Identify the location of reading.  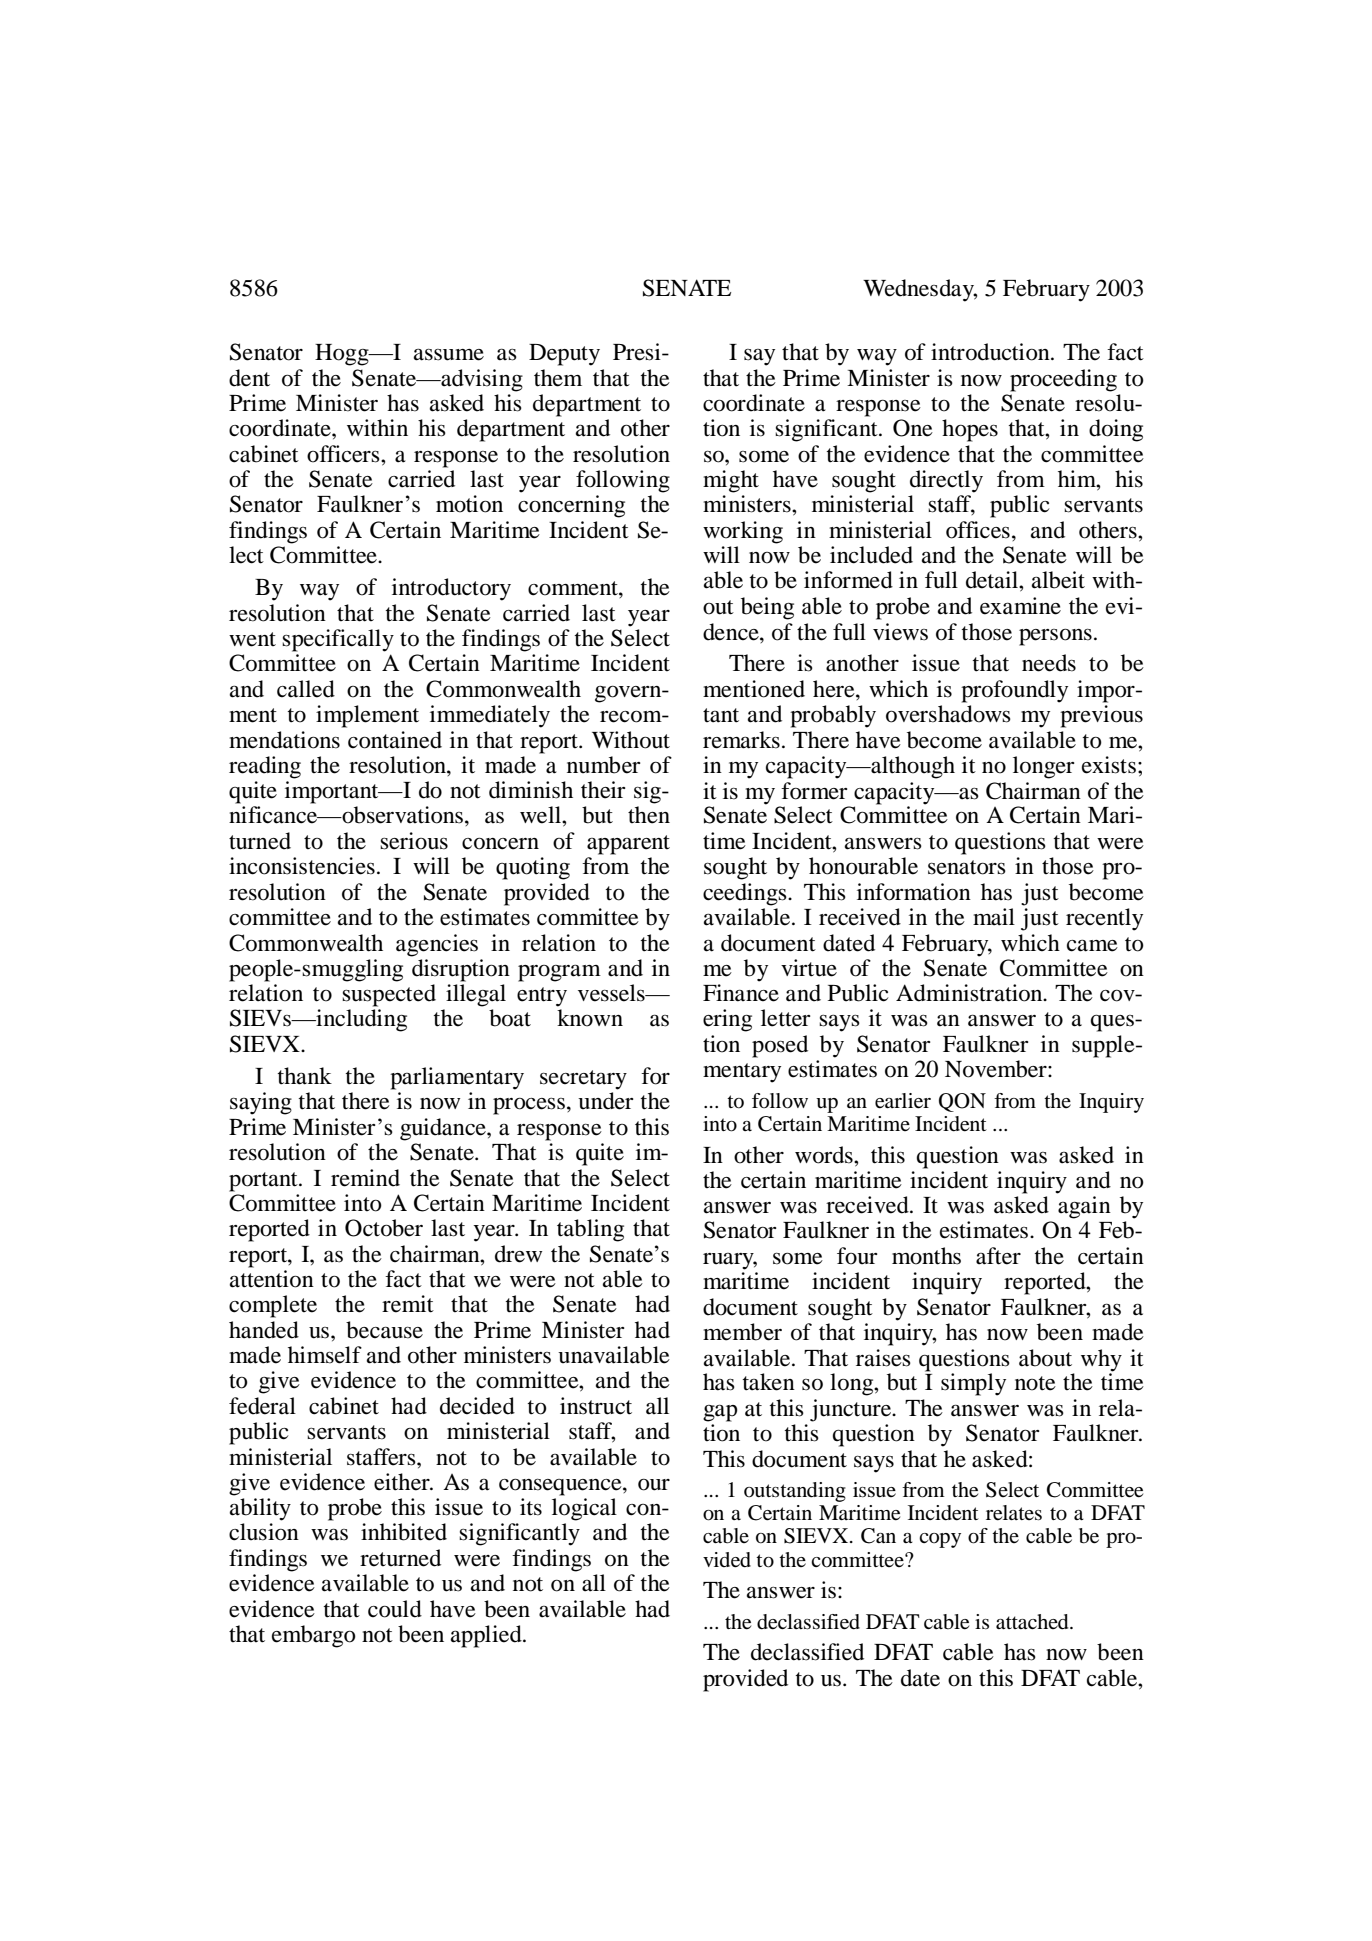
(265, 767).
